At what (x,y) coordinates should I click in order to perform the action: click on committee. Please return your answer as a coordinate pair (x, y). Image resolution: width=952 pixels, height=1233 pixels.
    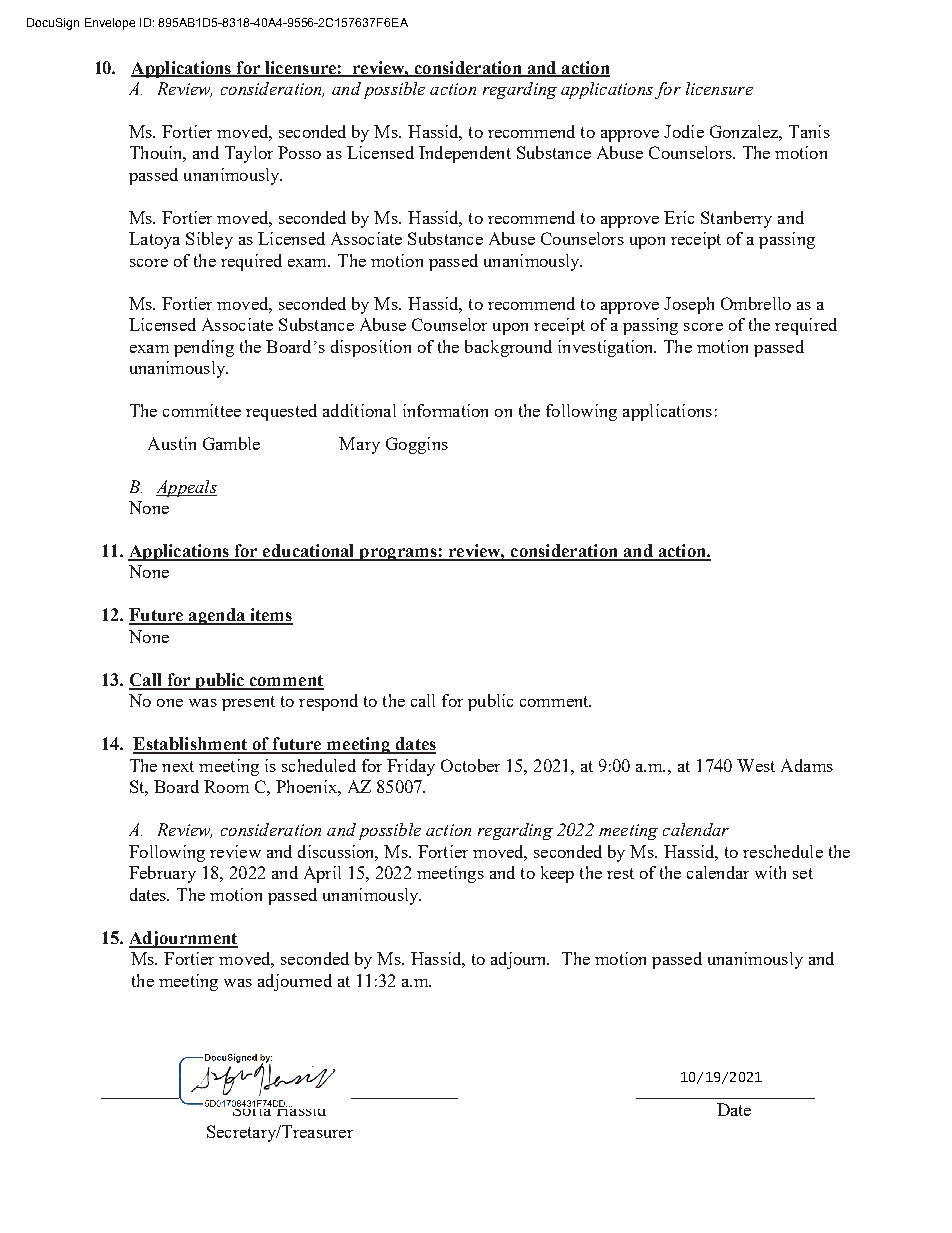
    Looking at the image, I should click on (202, 410).
